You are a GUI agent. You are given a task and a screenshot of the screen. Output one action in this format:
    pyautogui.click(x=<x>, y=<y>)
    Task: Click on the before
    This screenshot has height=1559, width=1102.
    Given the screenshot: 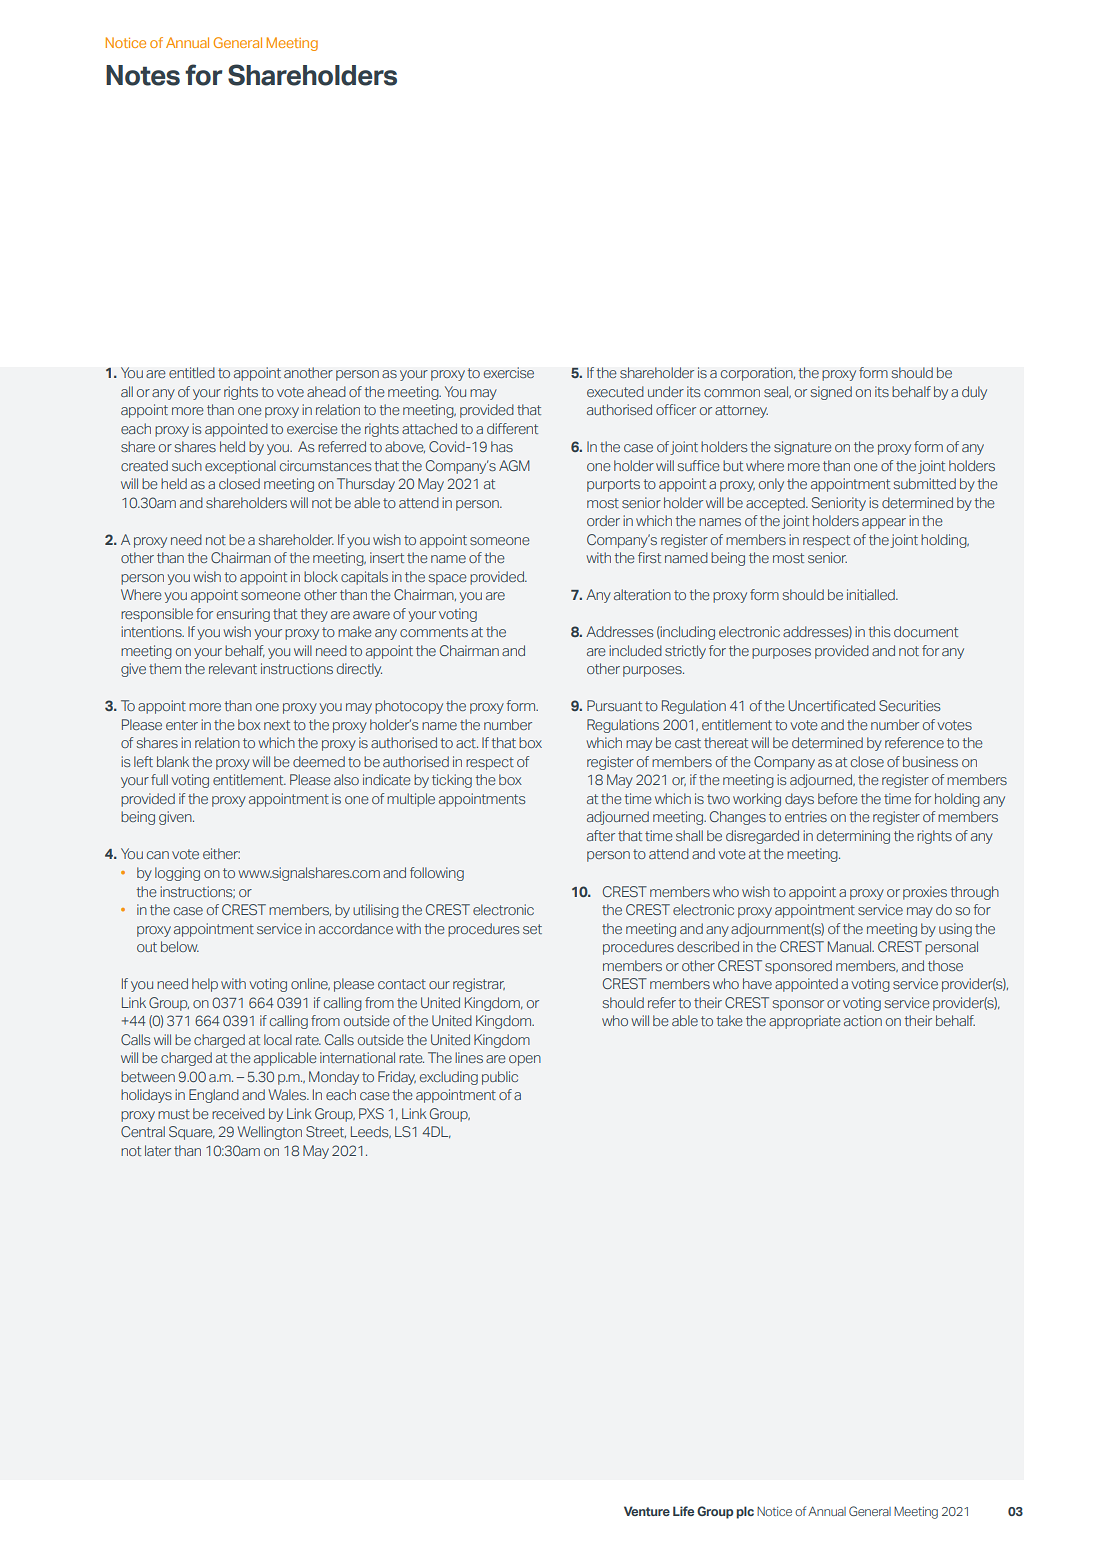 What is the action you would take?
    pyautogui.click(x=838, y=798)
